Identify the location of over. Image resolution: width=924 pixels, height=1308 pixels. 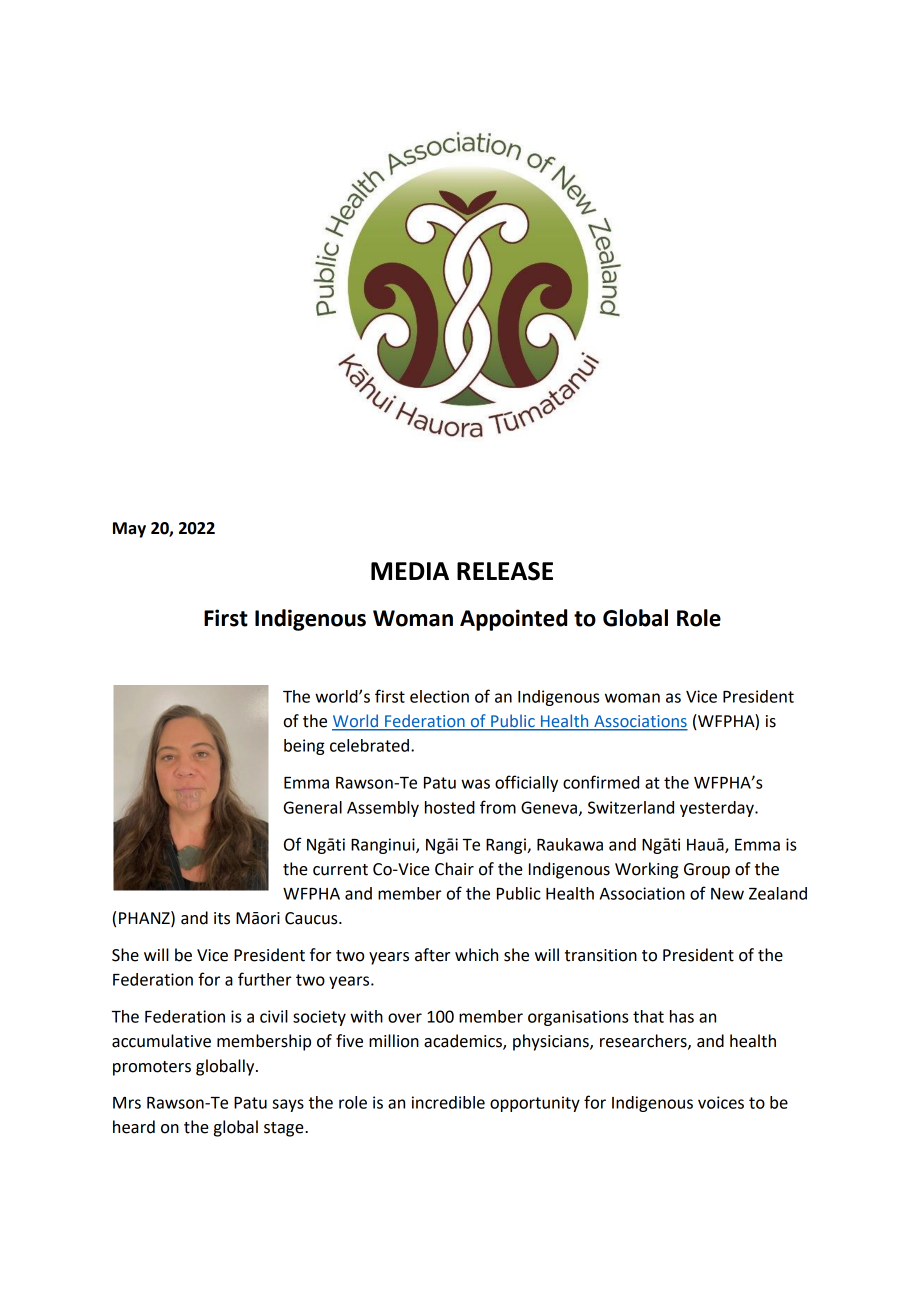
(405, 1018).
